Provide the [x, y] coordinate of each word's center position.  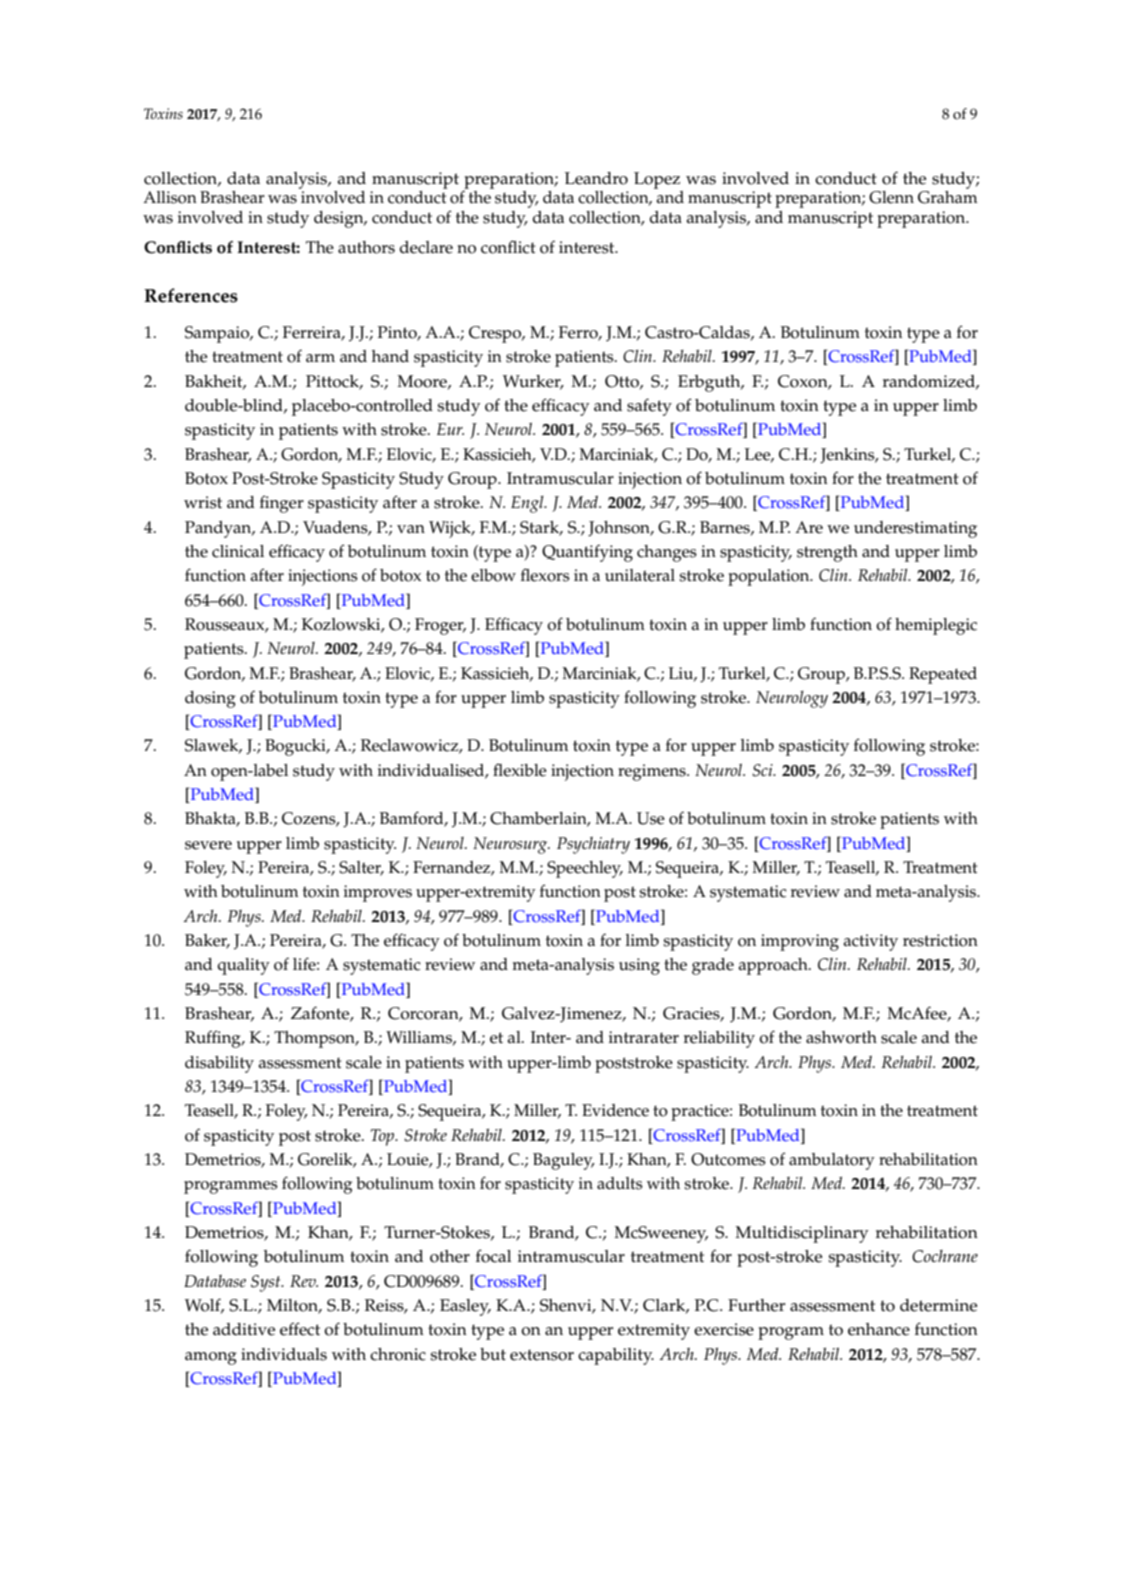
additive [244, 1329]
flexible [520, 770]
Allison [170, 197]
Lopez [658, 182]
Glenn [891, 197]
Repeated [943, 675]
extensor [542, 1355]
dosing [210, 699]
